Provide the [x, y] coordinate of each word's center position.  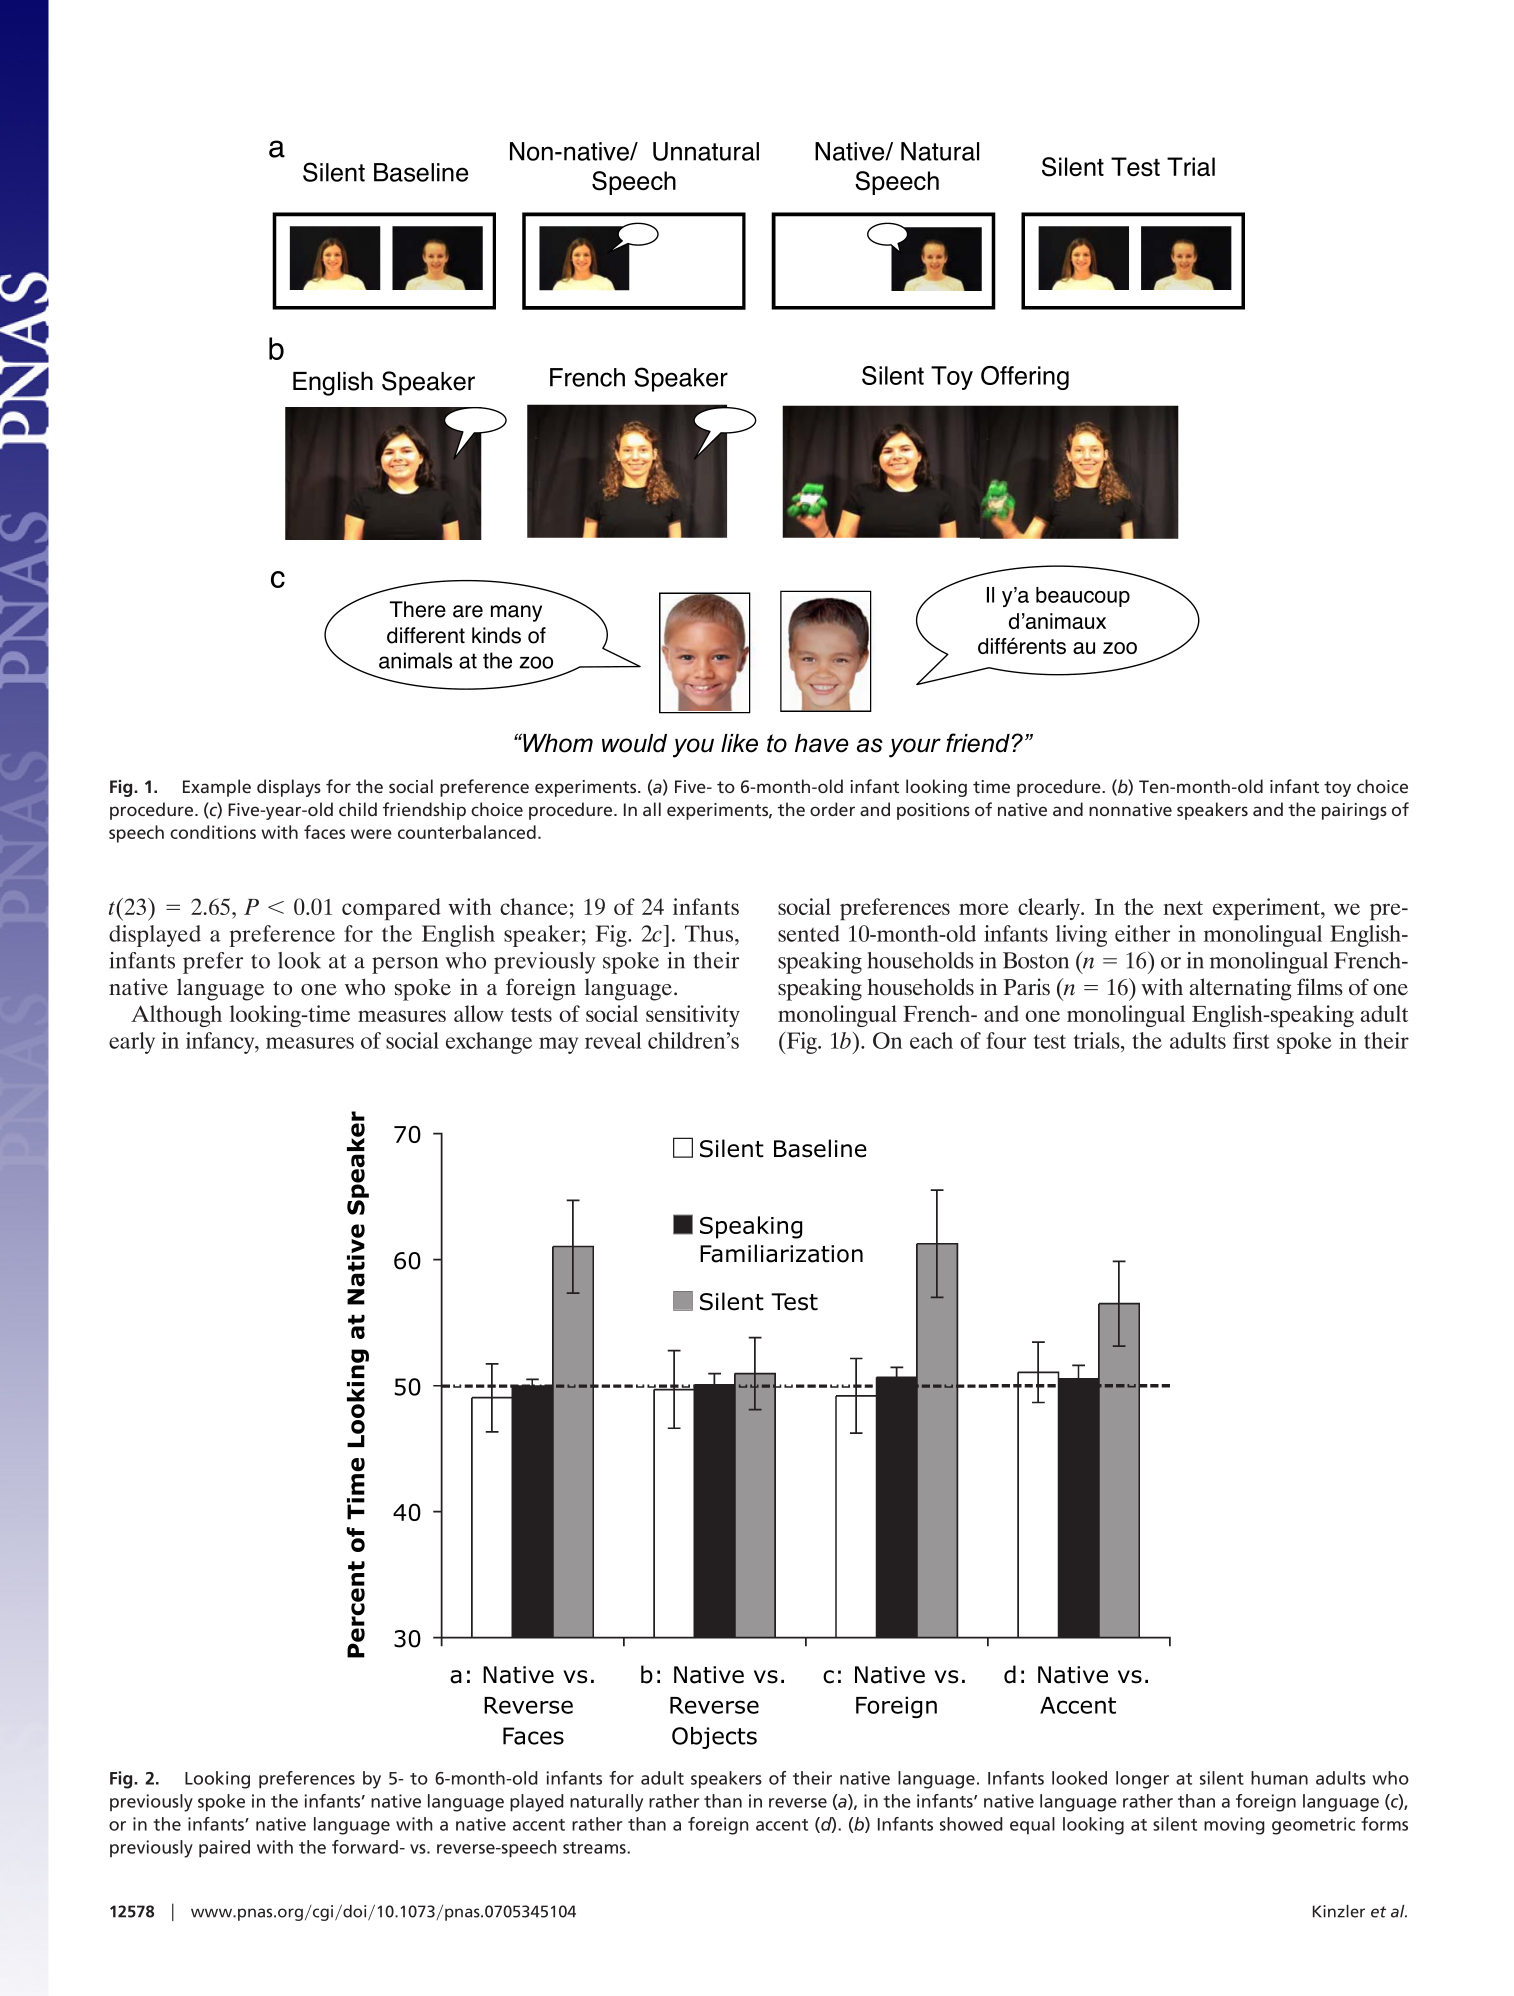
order [832, 809]
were [371, 834]
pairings [1354, 811]
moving [1234, 1826]
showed [971, 1824]
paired [224, 1849]
